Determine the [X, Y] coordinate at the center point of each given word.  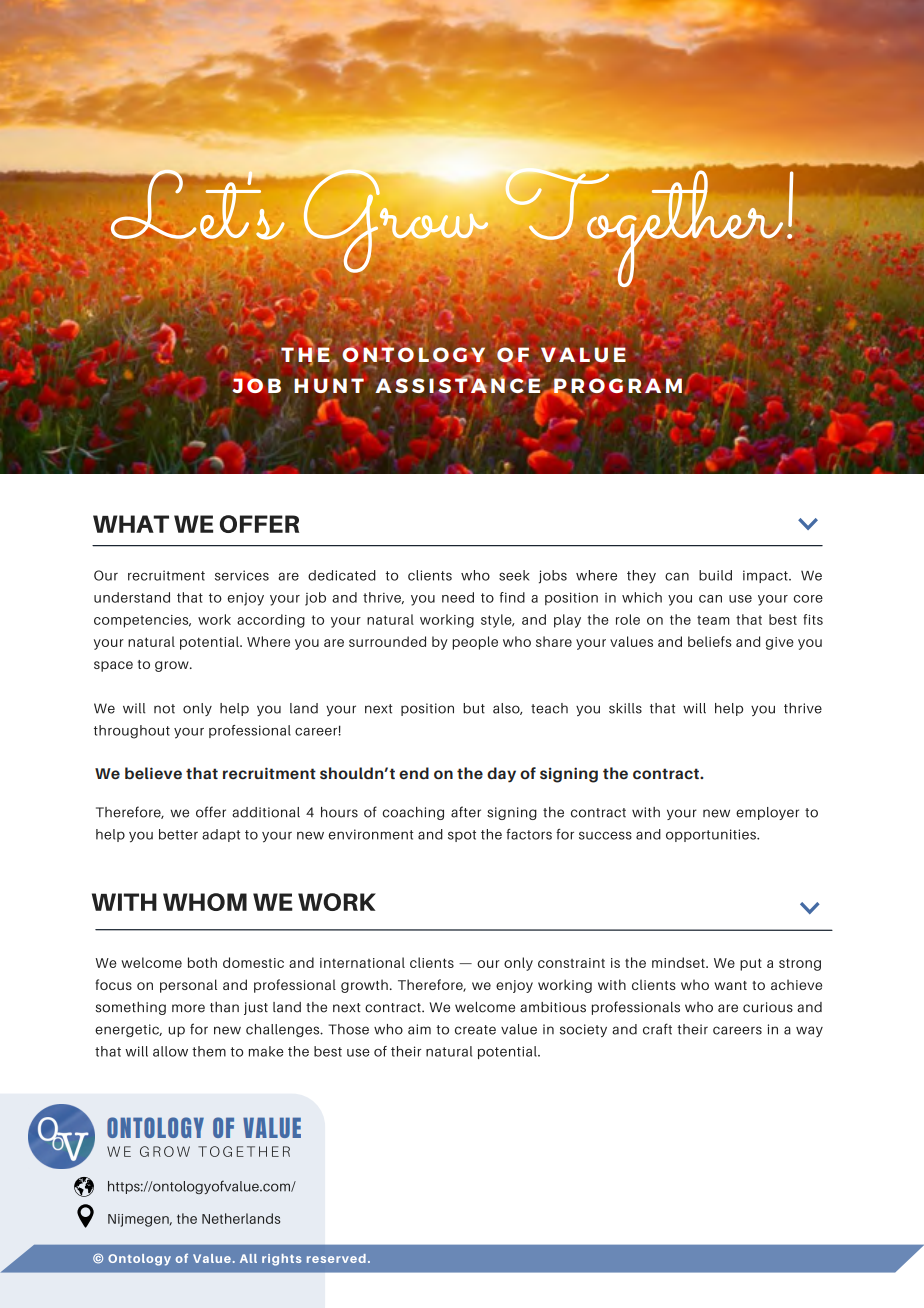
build [715, 575]
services [242, 575]
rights [281, 1260]
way [809, 1031]
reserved [336, 1258]
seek [514, 575]
